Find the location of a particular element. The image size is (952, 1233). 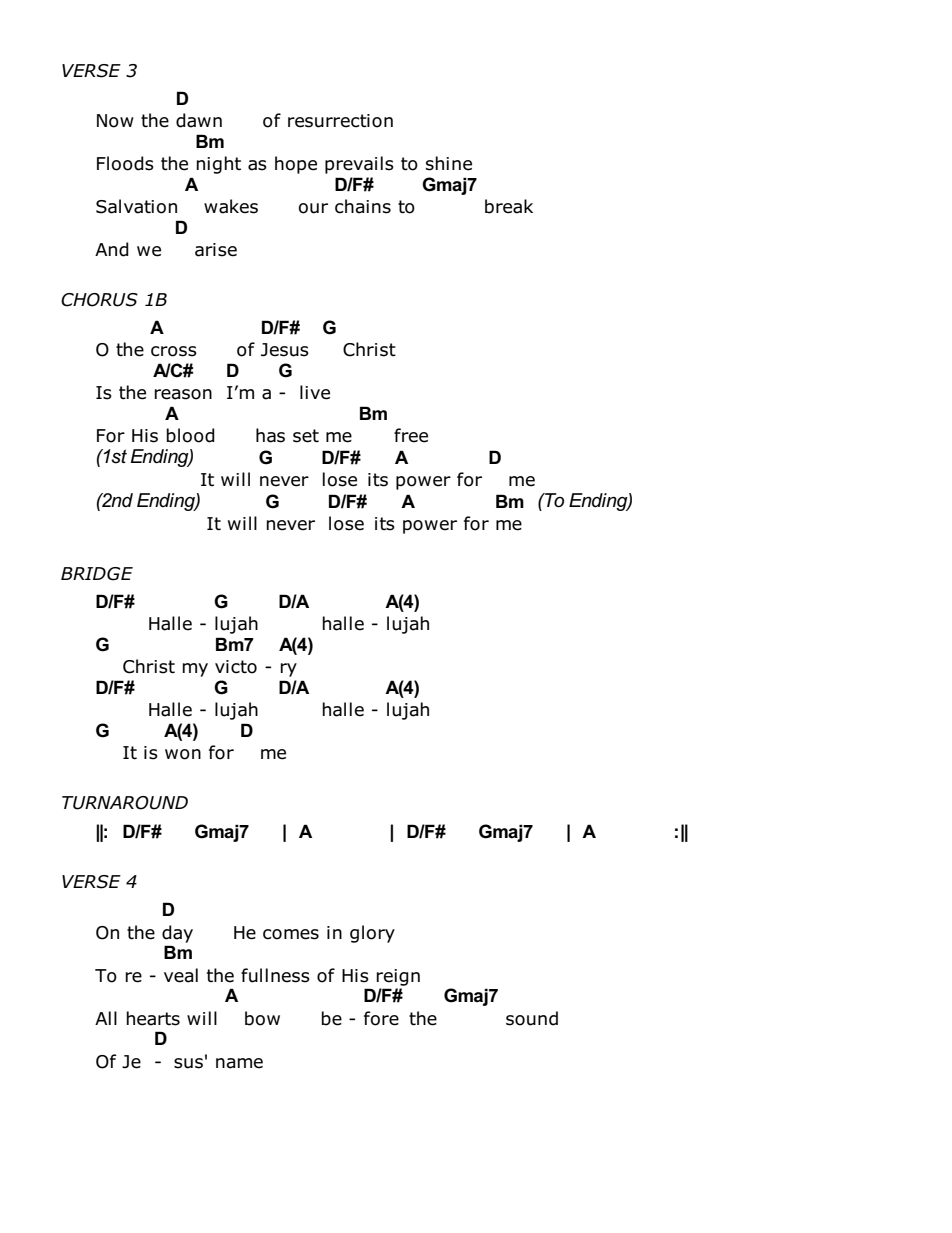

comes is located at coordinates (291, 934).
